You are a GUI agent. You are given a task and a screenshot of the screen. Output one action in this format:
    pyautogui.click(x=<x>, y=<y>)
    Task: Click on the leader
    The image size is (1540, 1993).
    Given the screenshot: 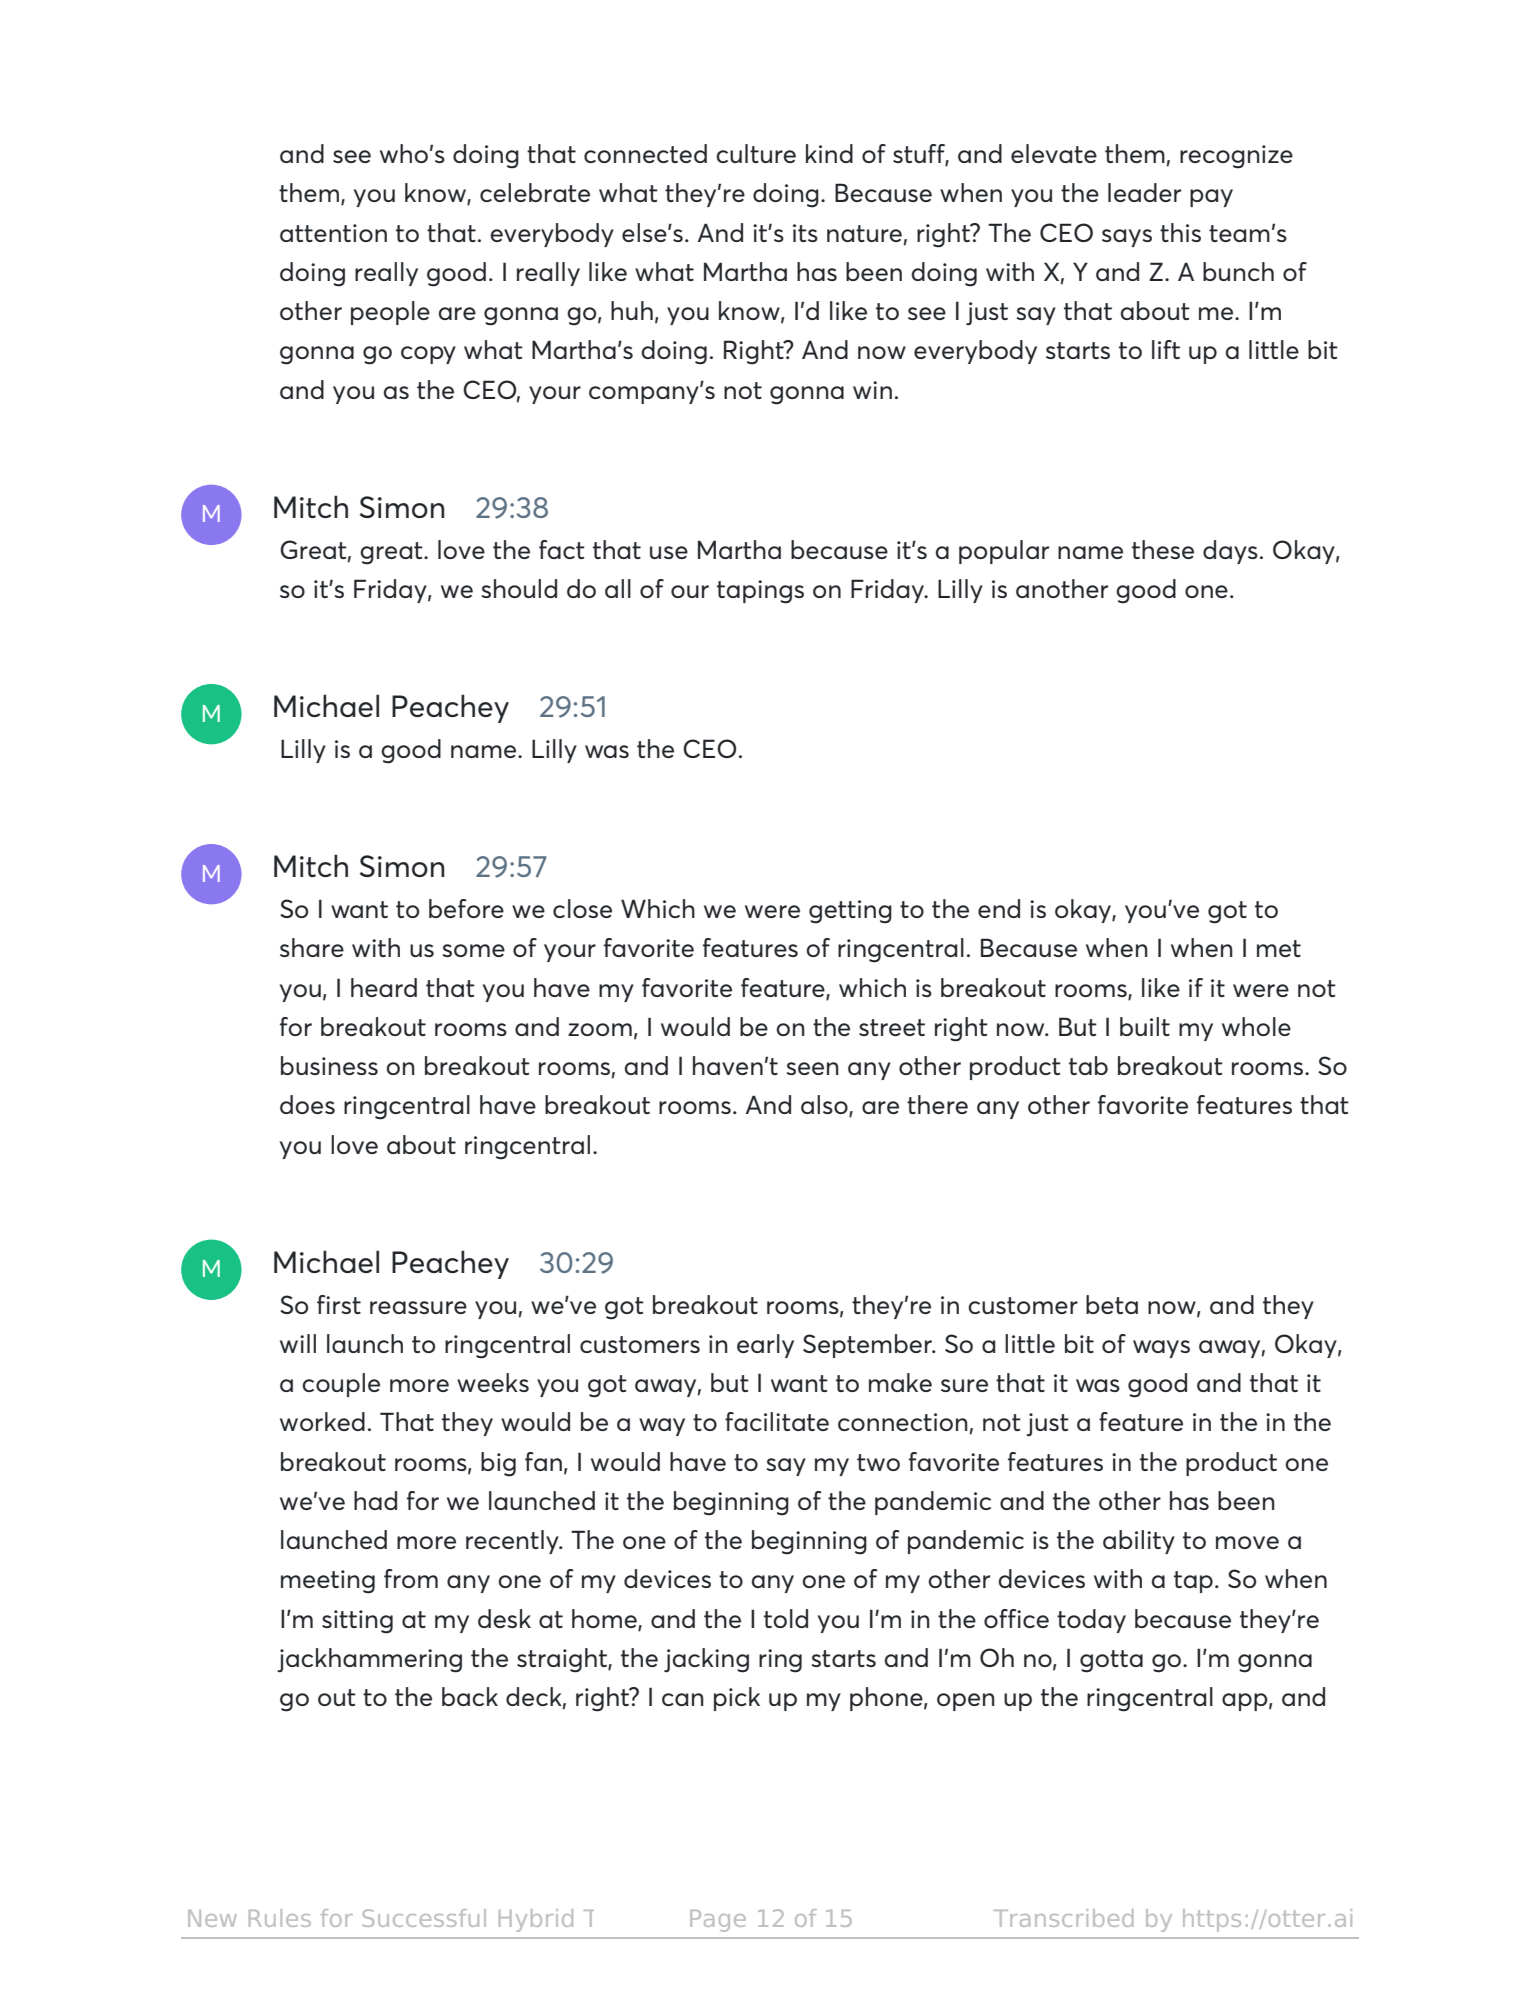 What is the action you would take?
    pyautogui.click(x=1144, y=192)
